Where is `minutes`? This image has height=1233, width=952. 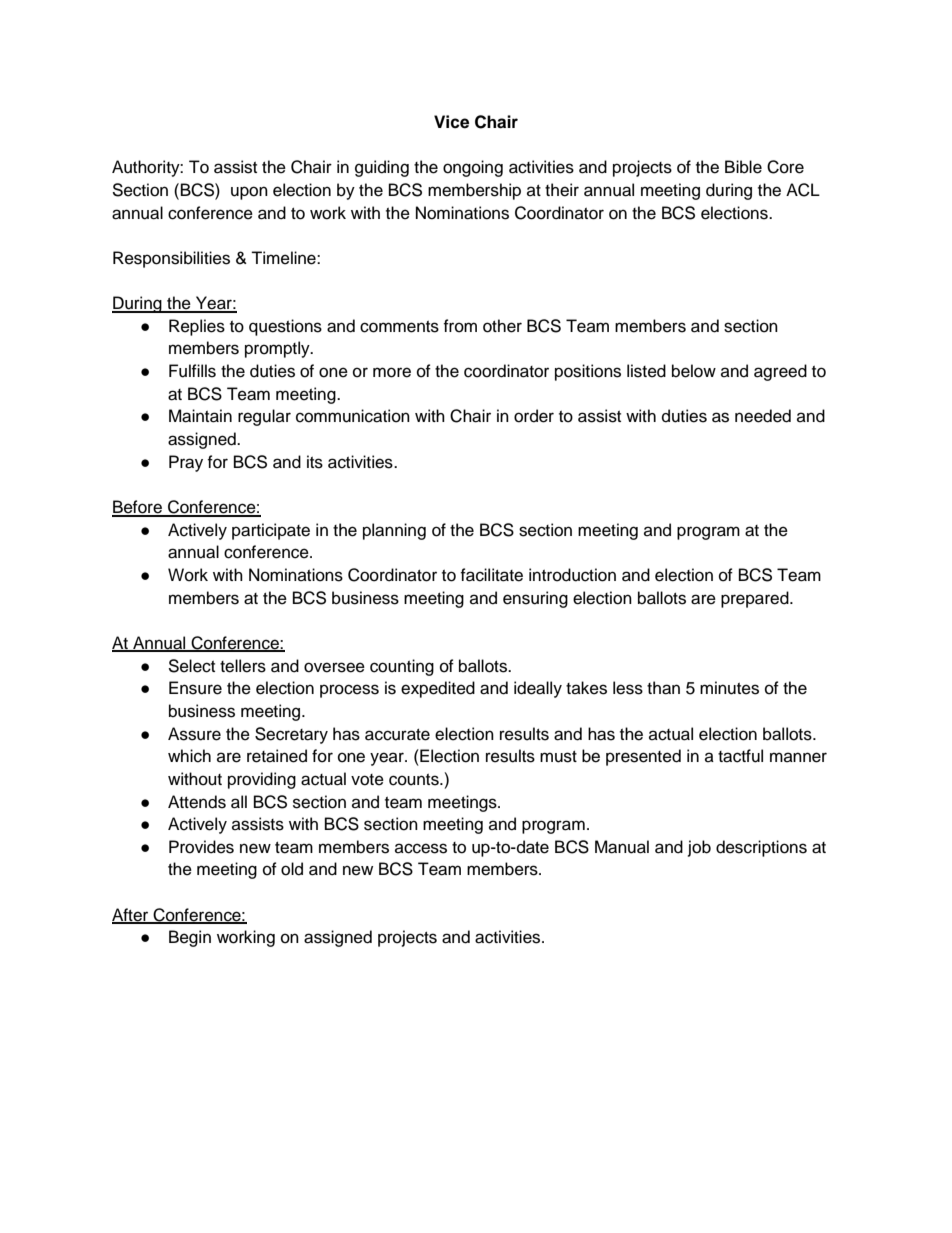 minutes is located at coordinates (729, 688).
